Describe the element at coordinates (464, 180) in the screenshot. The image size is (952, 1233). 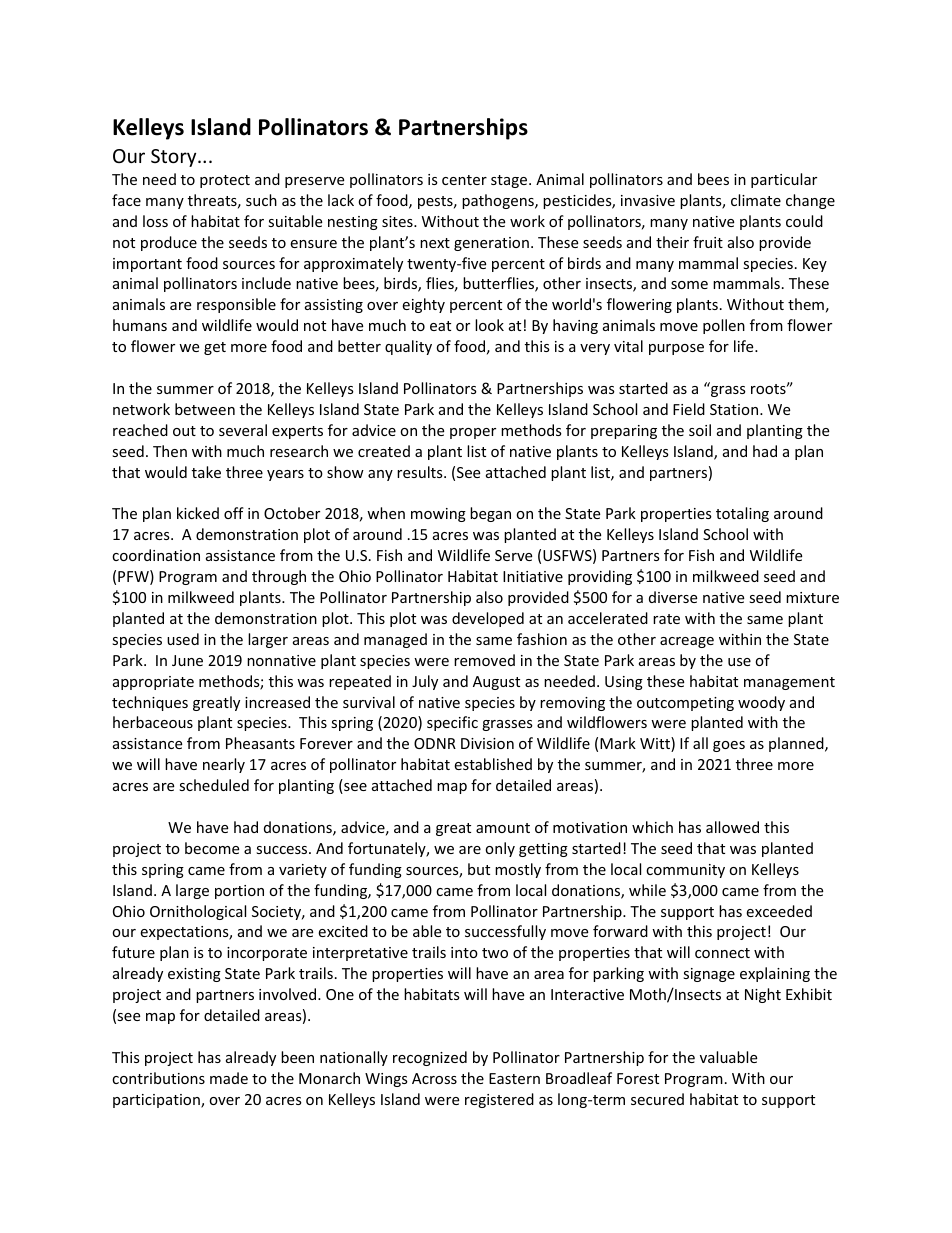
I see `center` at that location.
